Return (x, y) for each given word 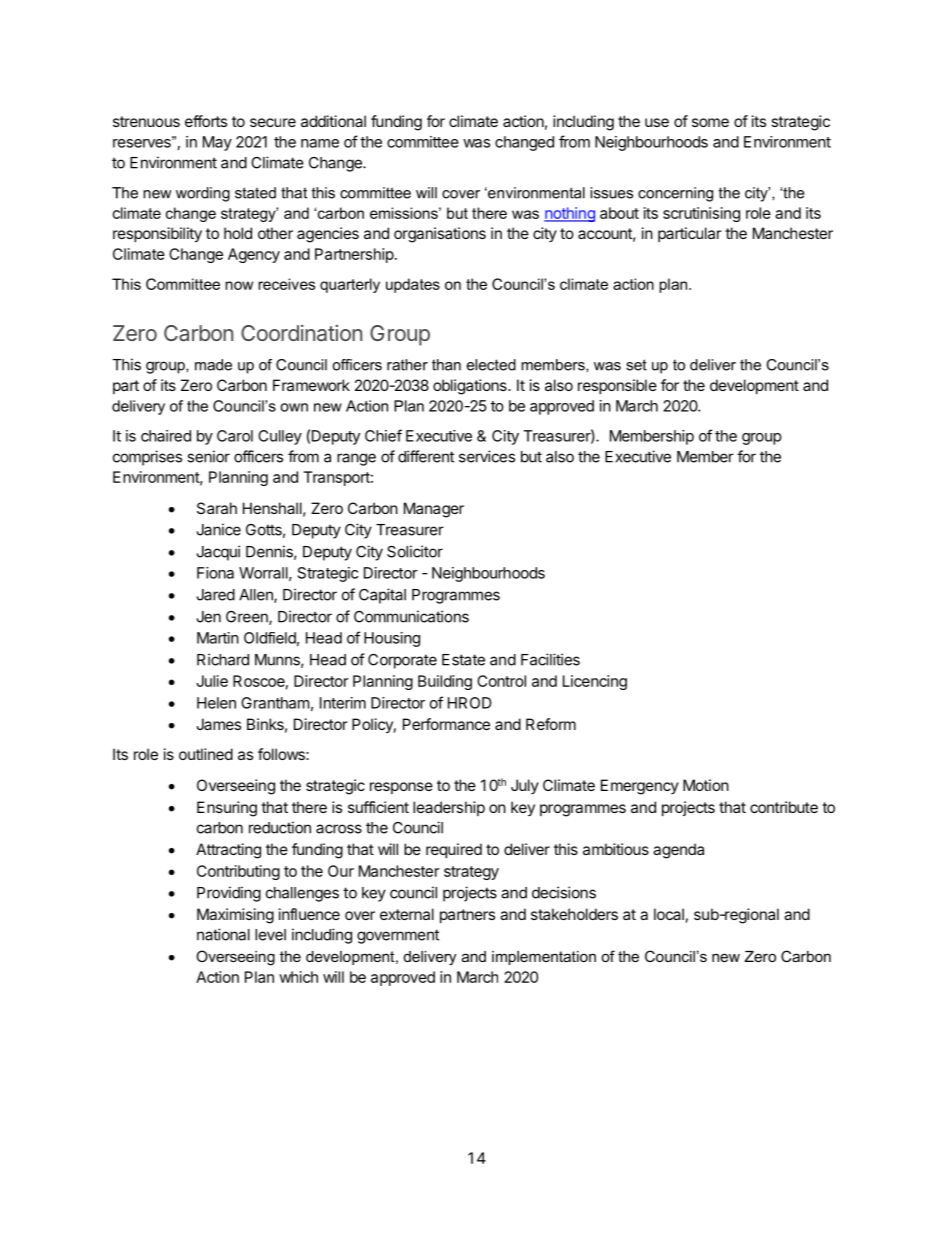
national (223, 934)
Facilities (550, 659)
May (217, 143)
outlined (206, 754)
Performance (446, 724)
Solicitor (415, 551)
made (213, 365)
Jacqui (218, 553)
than (446, 365)
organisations (440, 235)
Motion (706, 785)
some (710, 122)
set (636, 365)
